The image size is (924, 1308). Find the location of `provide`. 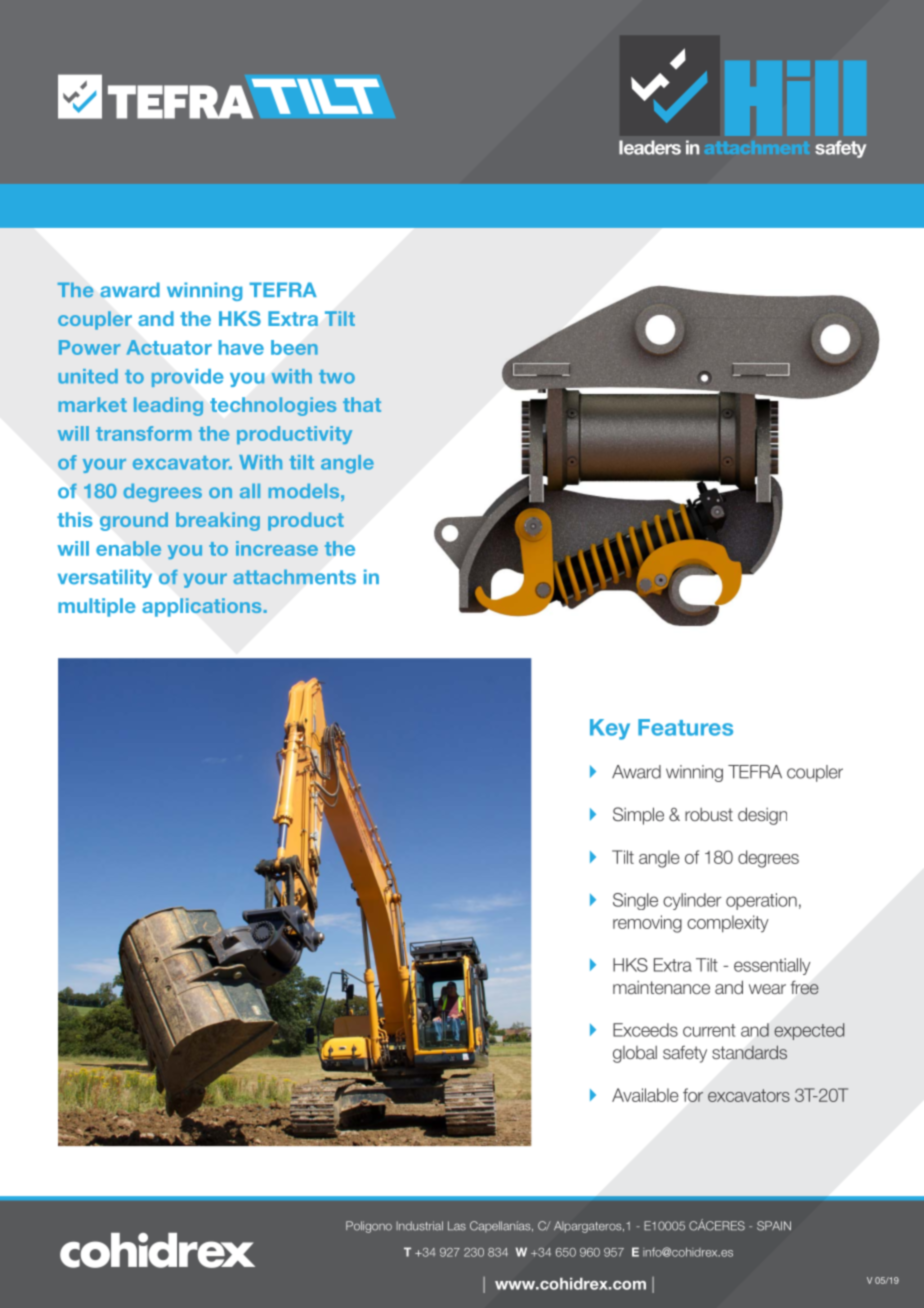

provide is located at coordinates (187, 378).
